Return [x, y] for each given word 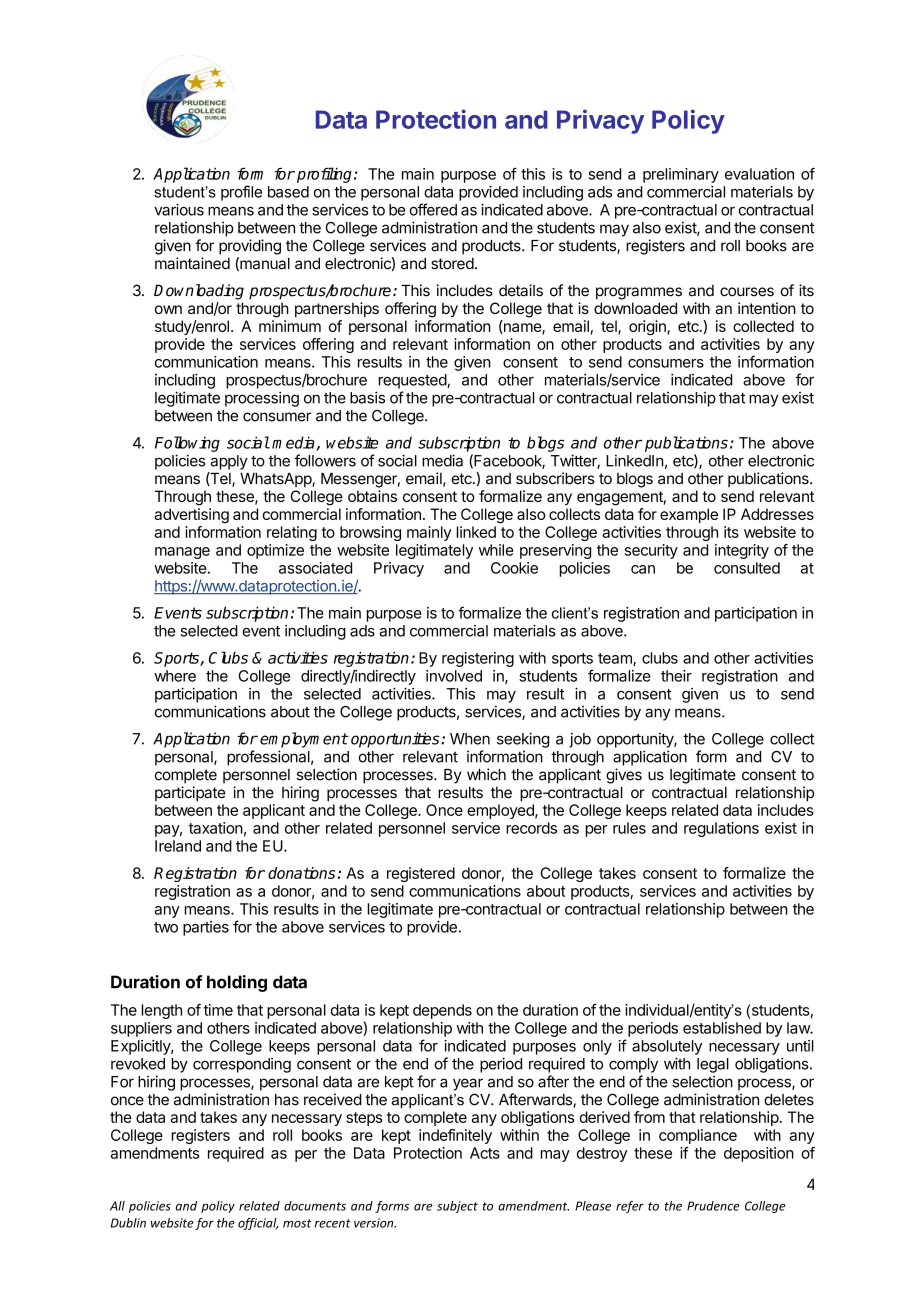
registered [421, 874]
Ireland [178, 846]
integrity [742, 551]
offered [433, 209]
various [179, 209]
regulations [721, 829]
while [496, 550]
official [258, 1224]
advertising [191, 515]
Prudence [713, 1206]
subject [457, 1207]
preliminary [681, 175]
